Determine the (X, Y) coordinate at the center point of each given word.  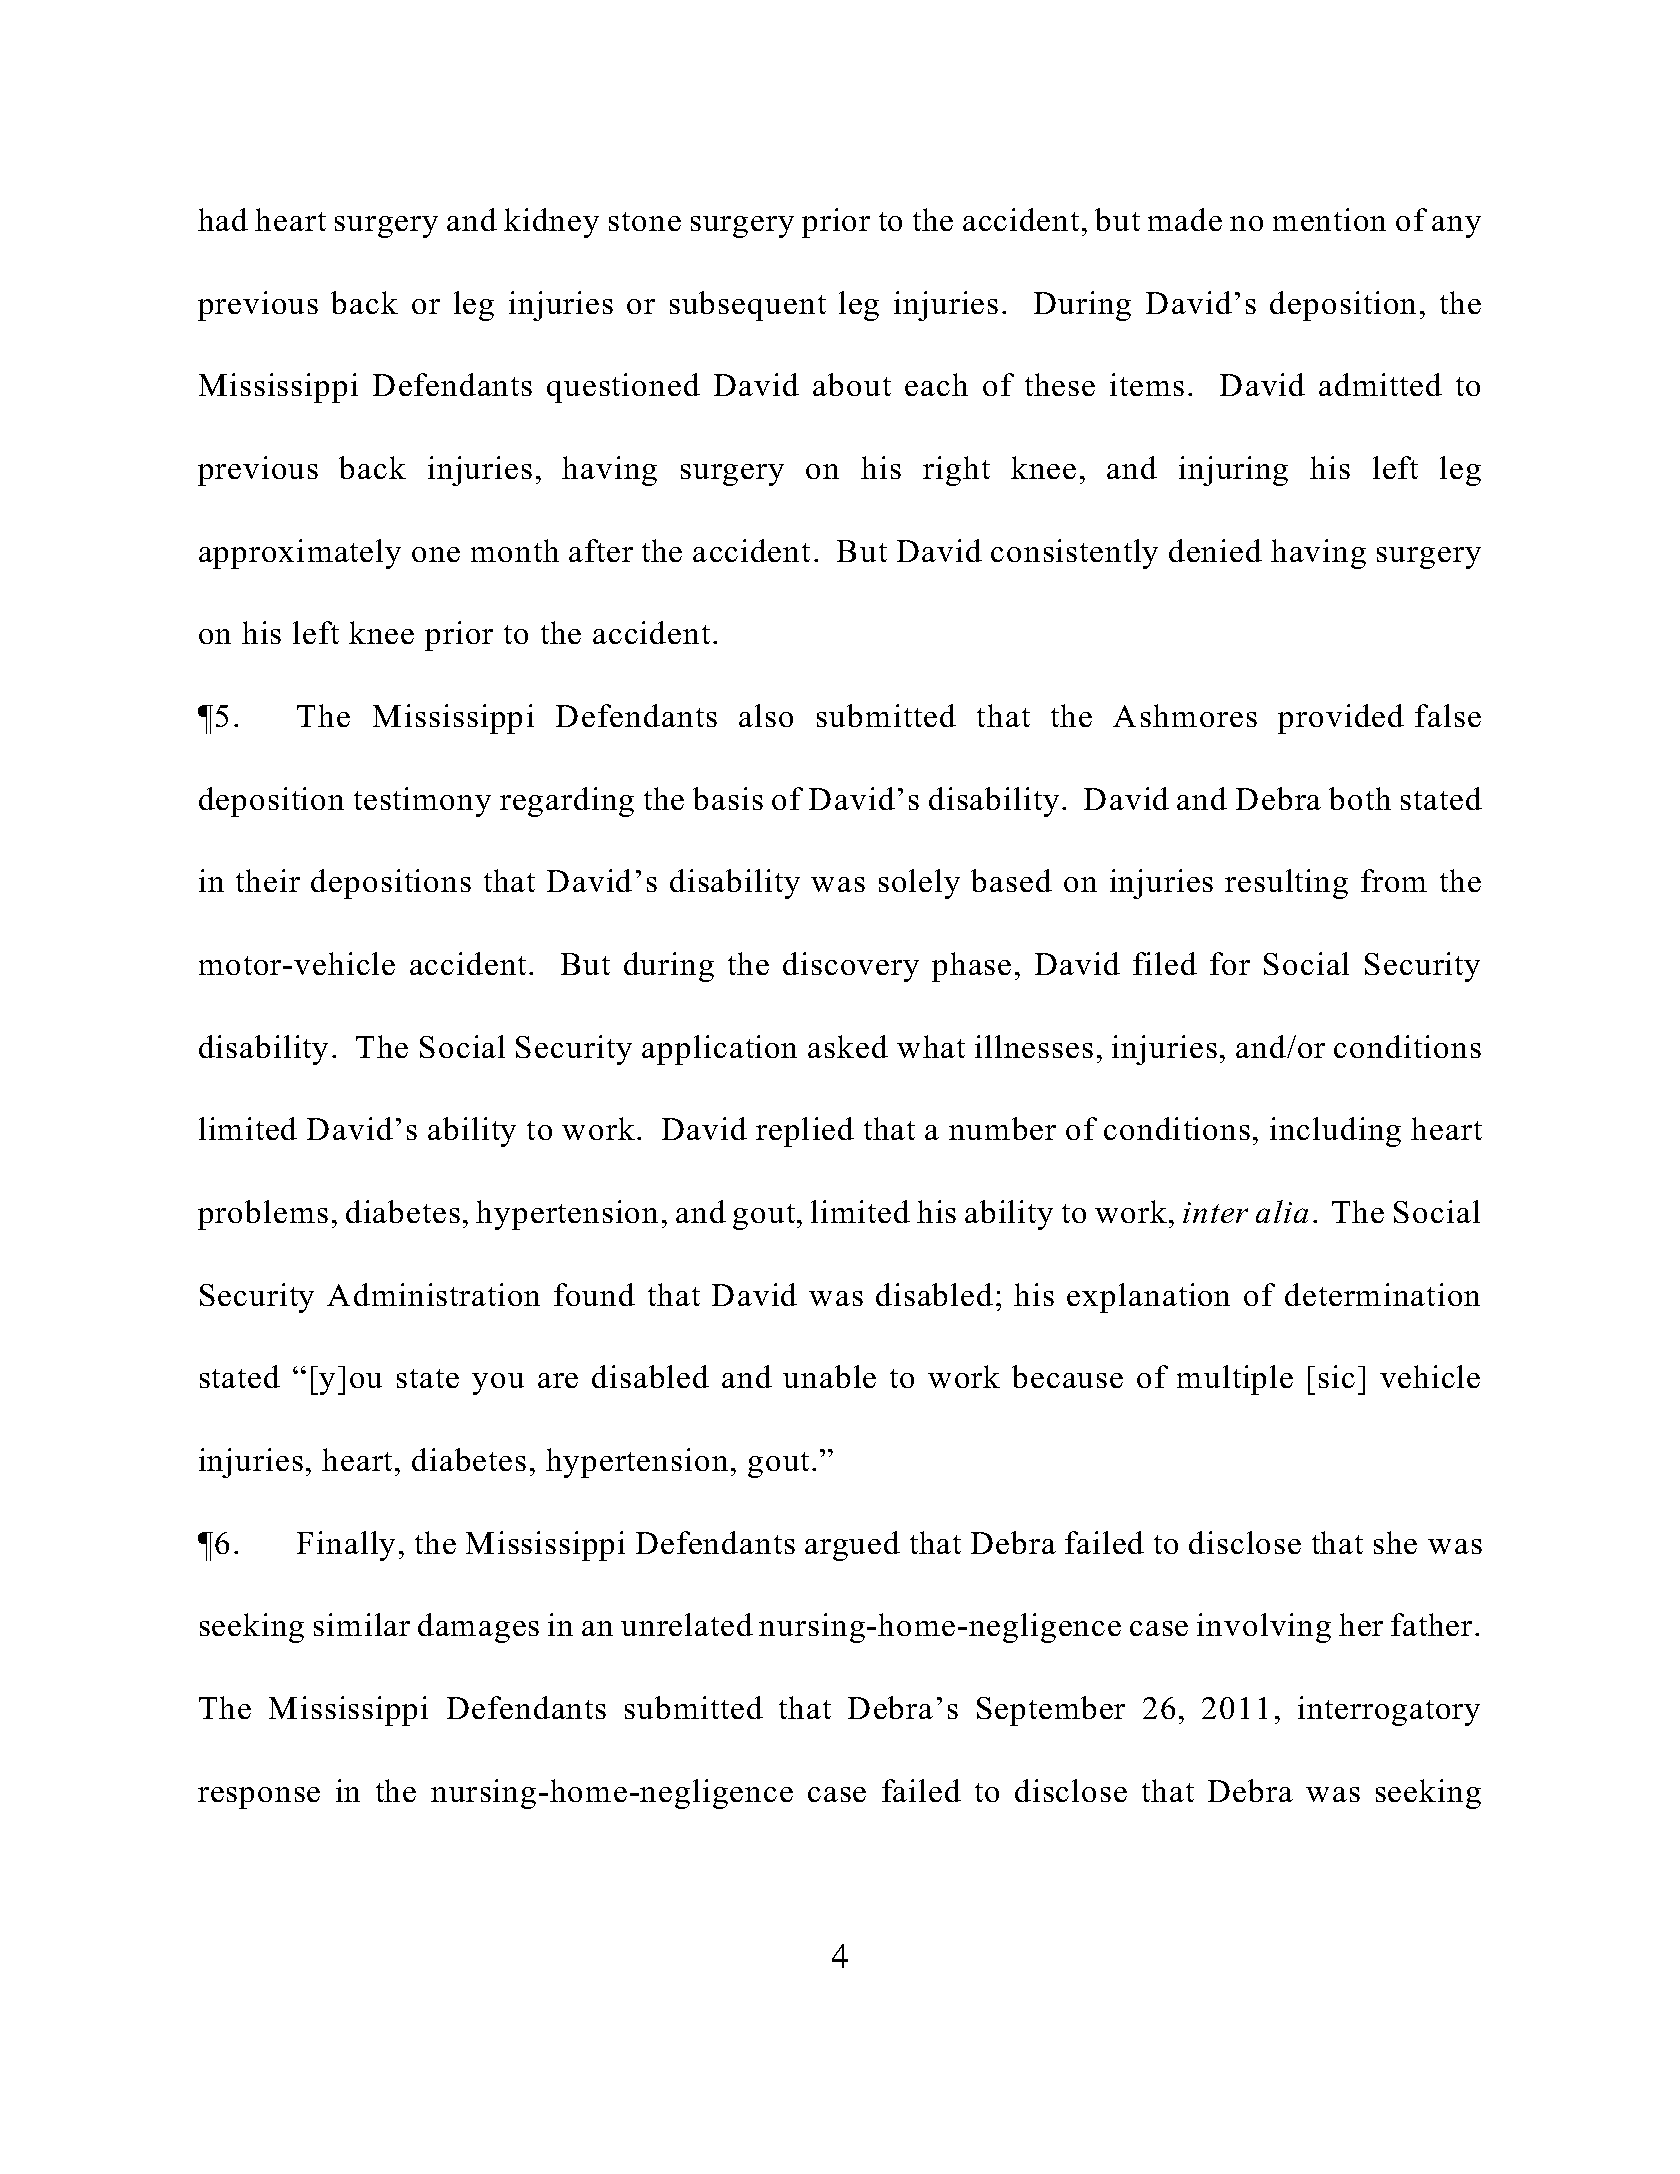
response (259, 1798)
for (1230, 963)
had (223, 219)
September (1051, 1711)
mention (1329, 219)
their (268, 880)
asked (848, 1046)
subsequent (748, 306)
